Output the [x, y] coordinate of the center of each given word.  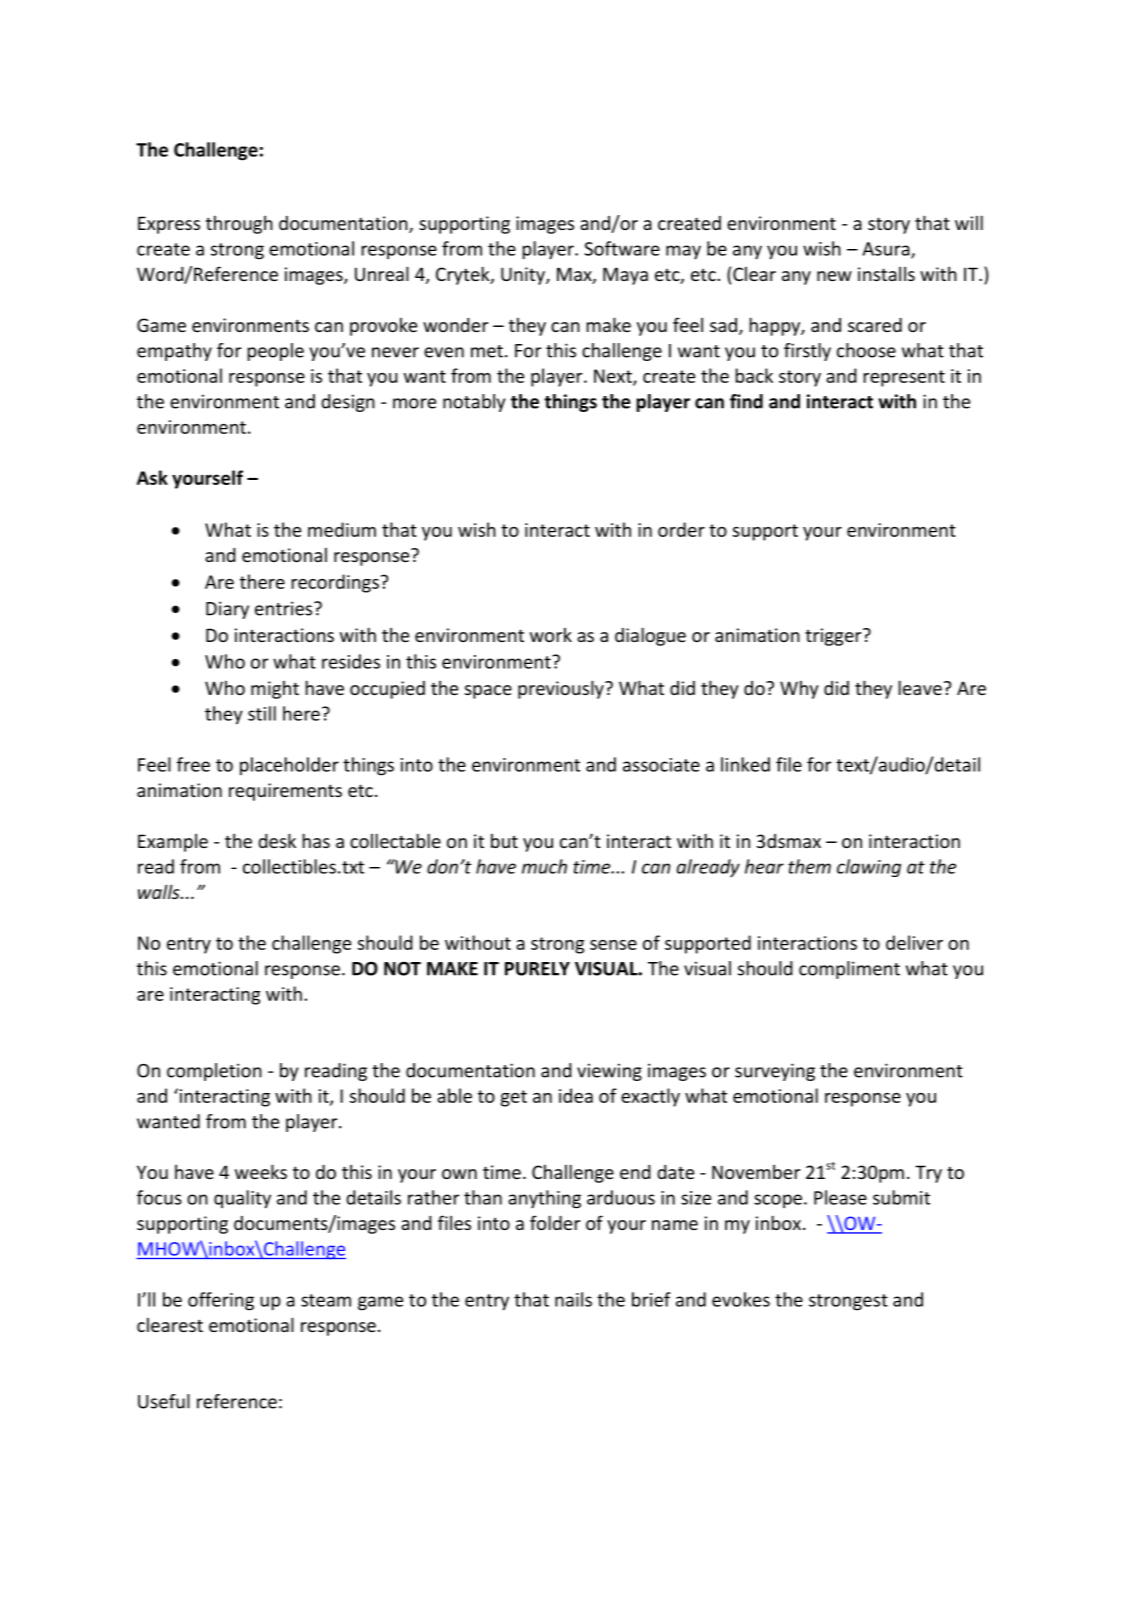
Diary [227, 610]
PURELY [537, 969]
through [239, 224]
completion [214, 1072]
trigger [834, 637]
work [551, 635]
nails [573, 1299]
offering [221, 1301]
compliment [849, 970]
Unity [524, 276]
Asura [887, 250]
